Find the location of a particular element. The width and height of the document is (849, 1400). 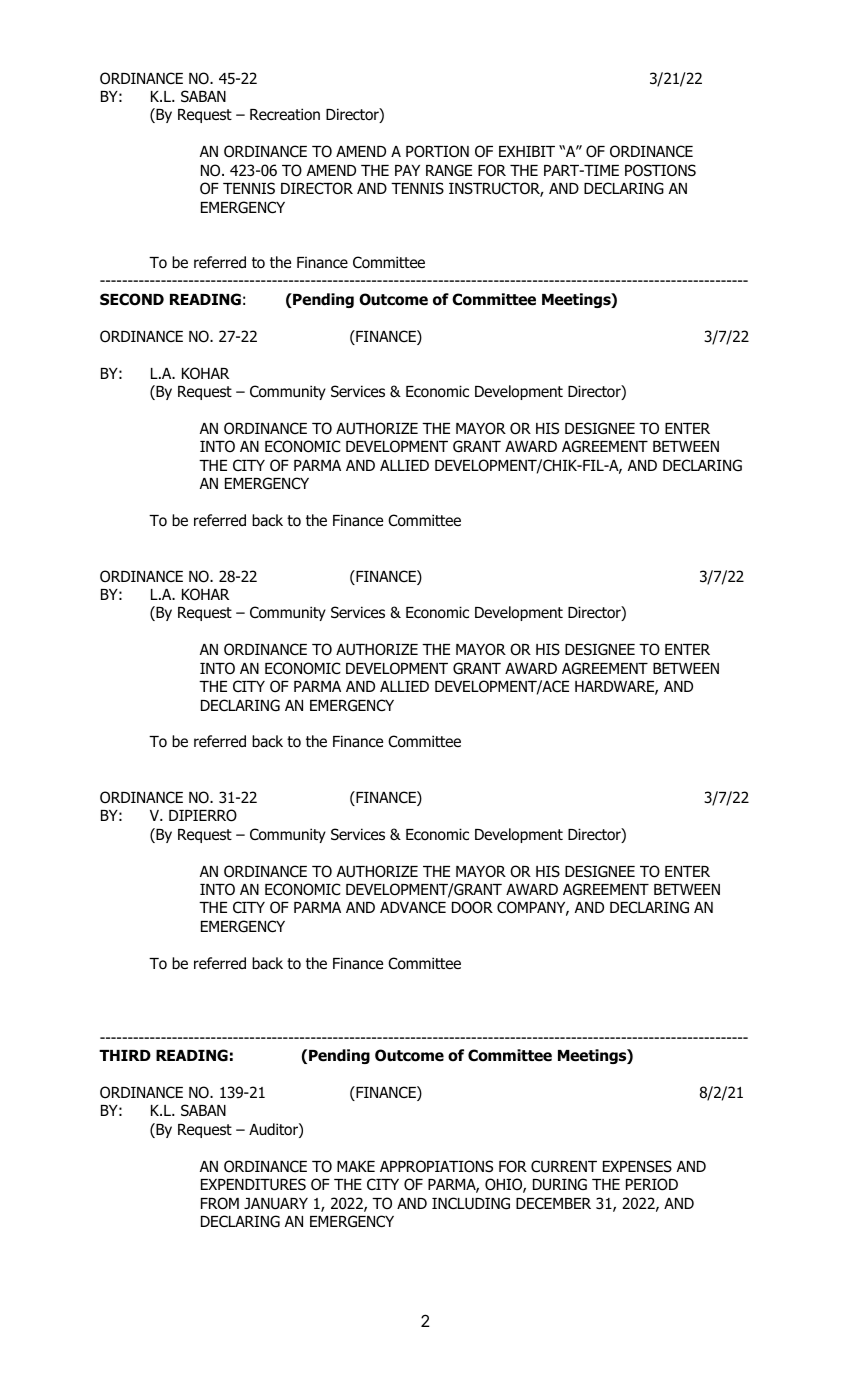

PORTION is located at coordinates (437, 151).
